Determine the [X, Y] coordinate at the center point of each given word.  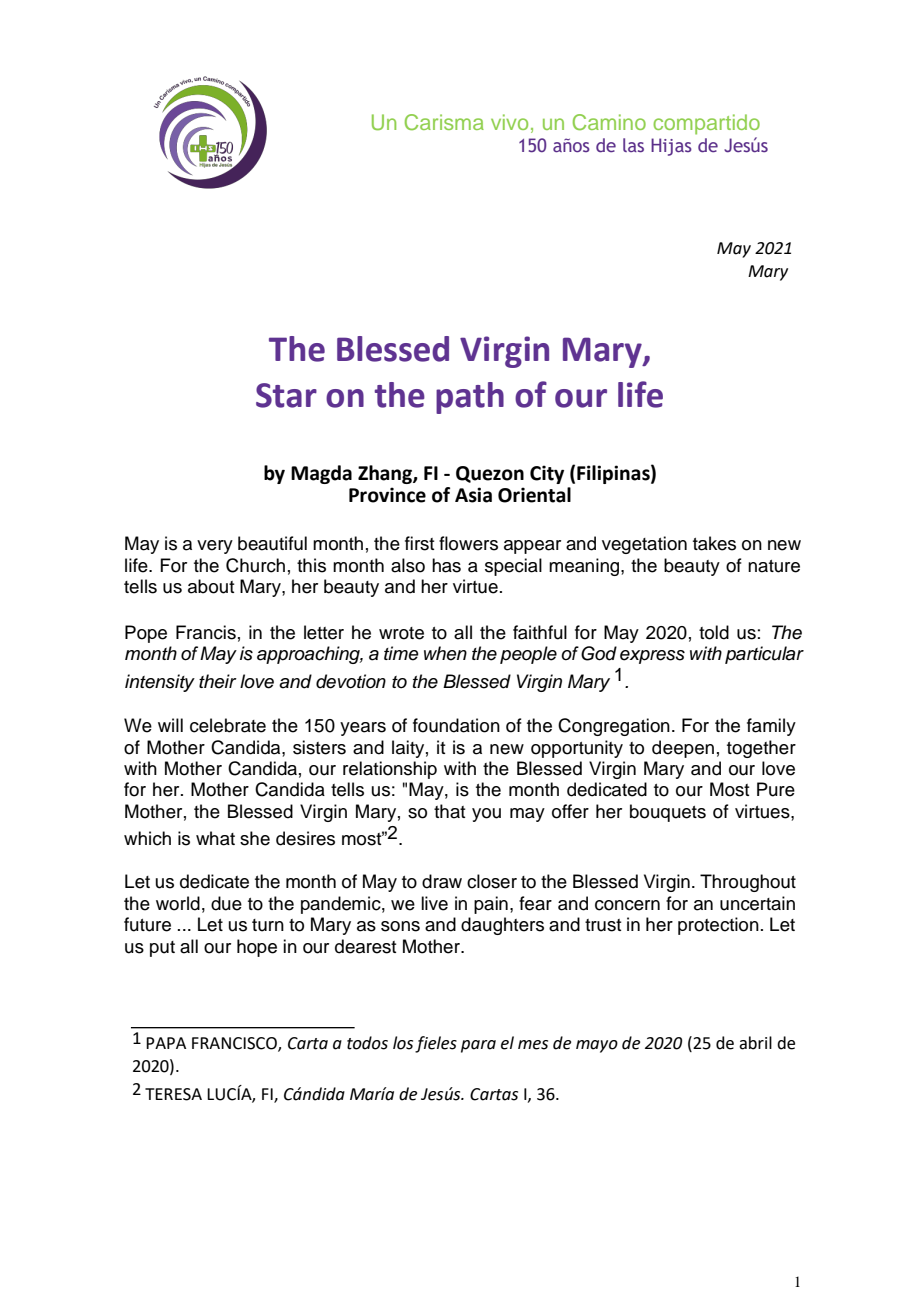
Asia [473, 495]
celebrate [228, 725]
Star [286, 395]
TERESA [173, 1094]
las [633, 145]
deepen [683, 749]
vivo [509, 122]
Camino [609, 122]
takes [714, 543]
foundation [456, 725]
